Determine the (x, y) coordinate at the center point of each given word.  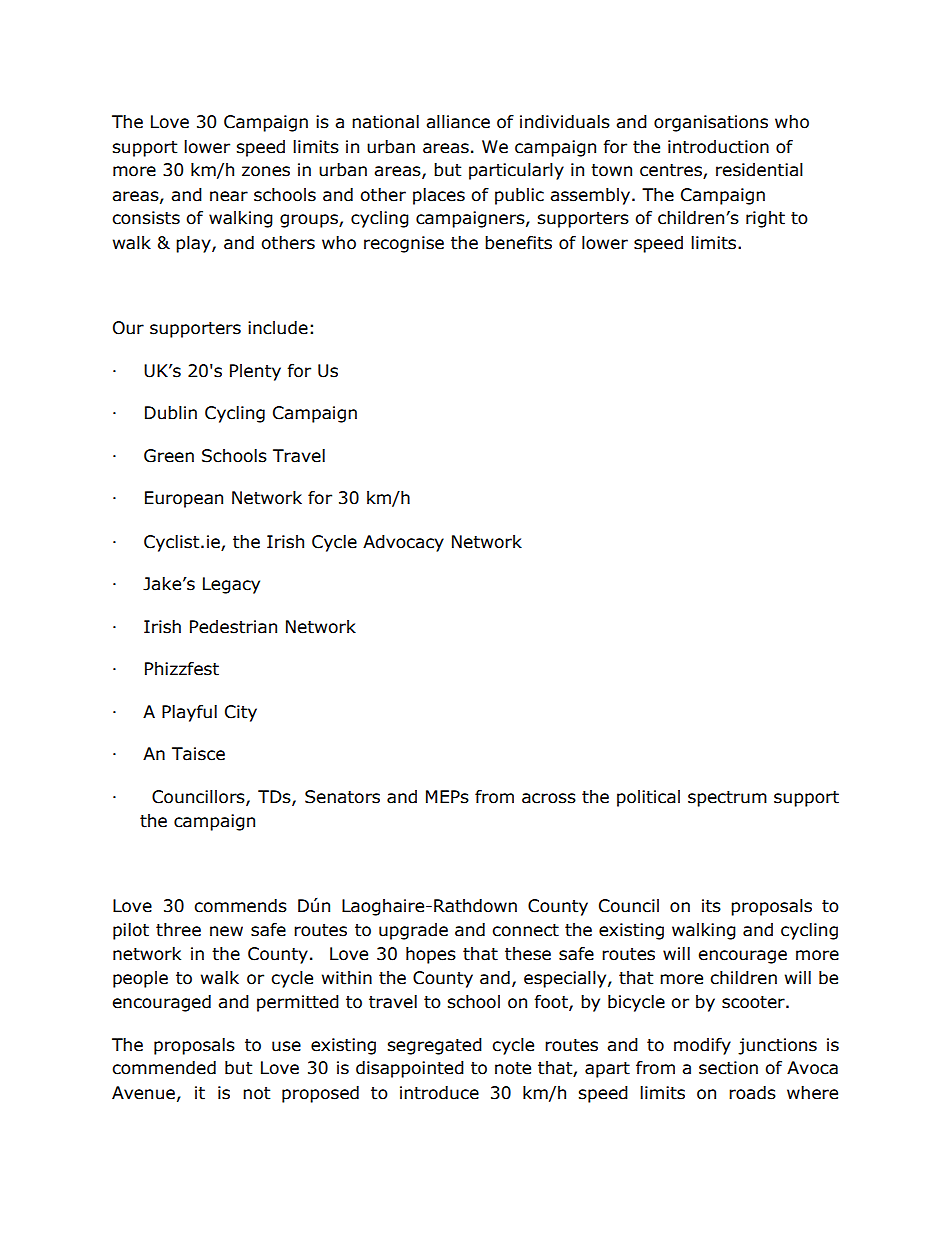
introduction (718, 147)
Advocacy (403, 543)
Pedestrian (233, 627)
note (513, 1068)
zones (266, 171)
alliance (458, 122)
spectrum (727, 799)
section (728, 1068)
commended (164, 1068)
